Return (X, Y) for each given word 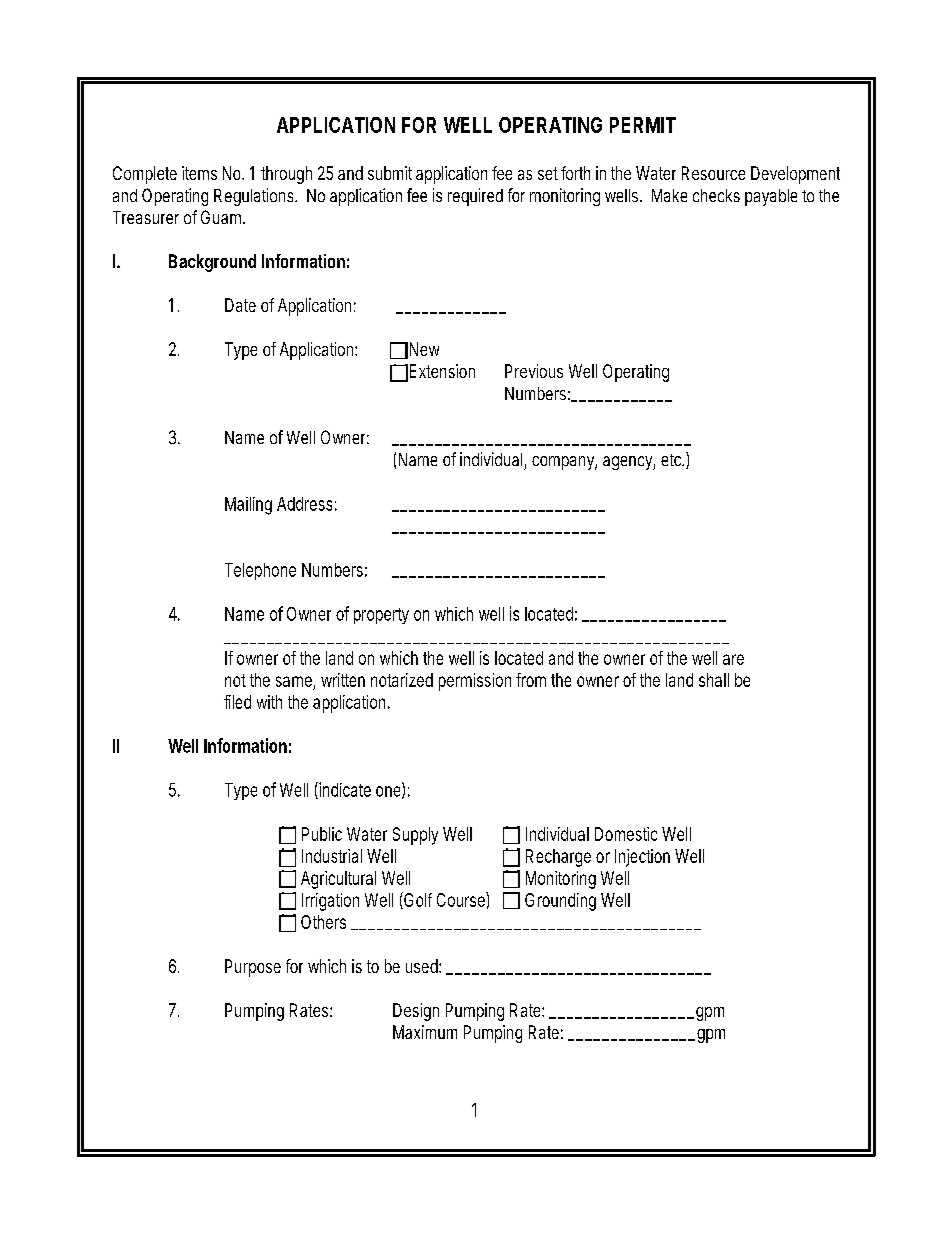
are (733, 659)
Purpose (253, 968)
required (475, 197)
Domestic (626, 834)
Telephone (260, 571)
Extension (442, 371)
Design (416, 1012)
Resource (713, 173)
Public (322, 834)
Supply (415, 836)
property (381, 616)
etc (672, 460)
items (199, 173)
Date (240, 305)
